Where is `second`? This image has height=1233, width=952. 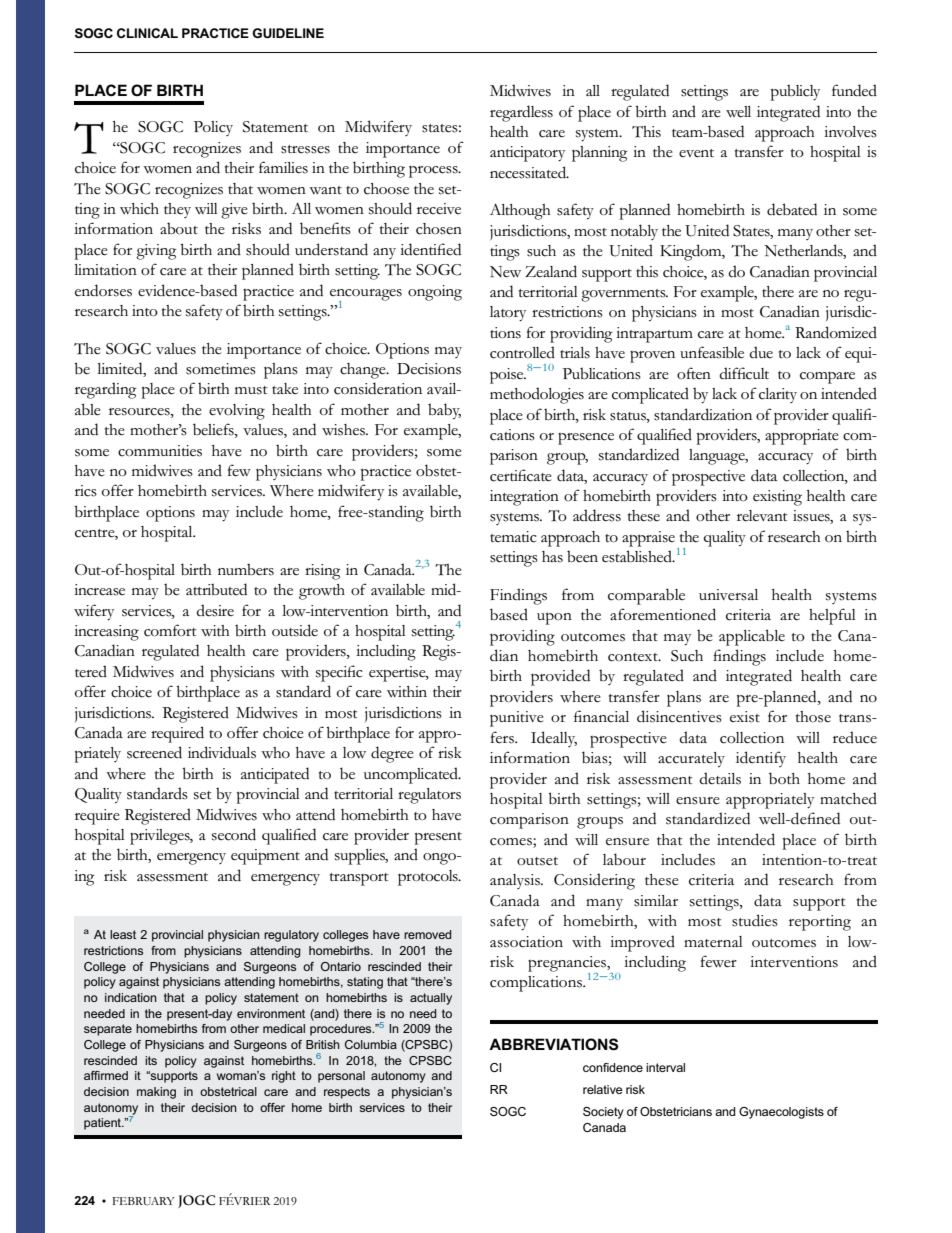
second is located at coordinates (234, 834).
